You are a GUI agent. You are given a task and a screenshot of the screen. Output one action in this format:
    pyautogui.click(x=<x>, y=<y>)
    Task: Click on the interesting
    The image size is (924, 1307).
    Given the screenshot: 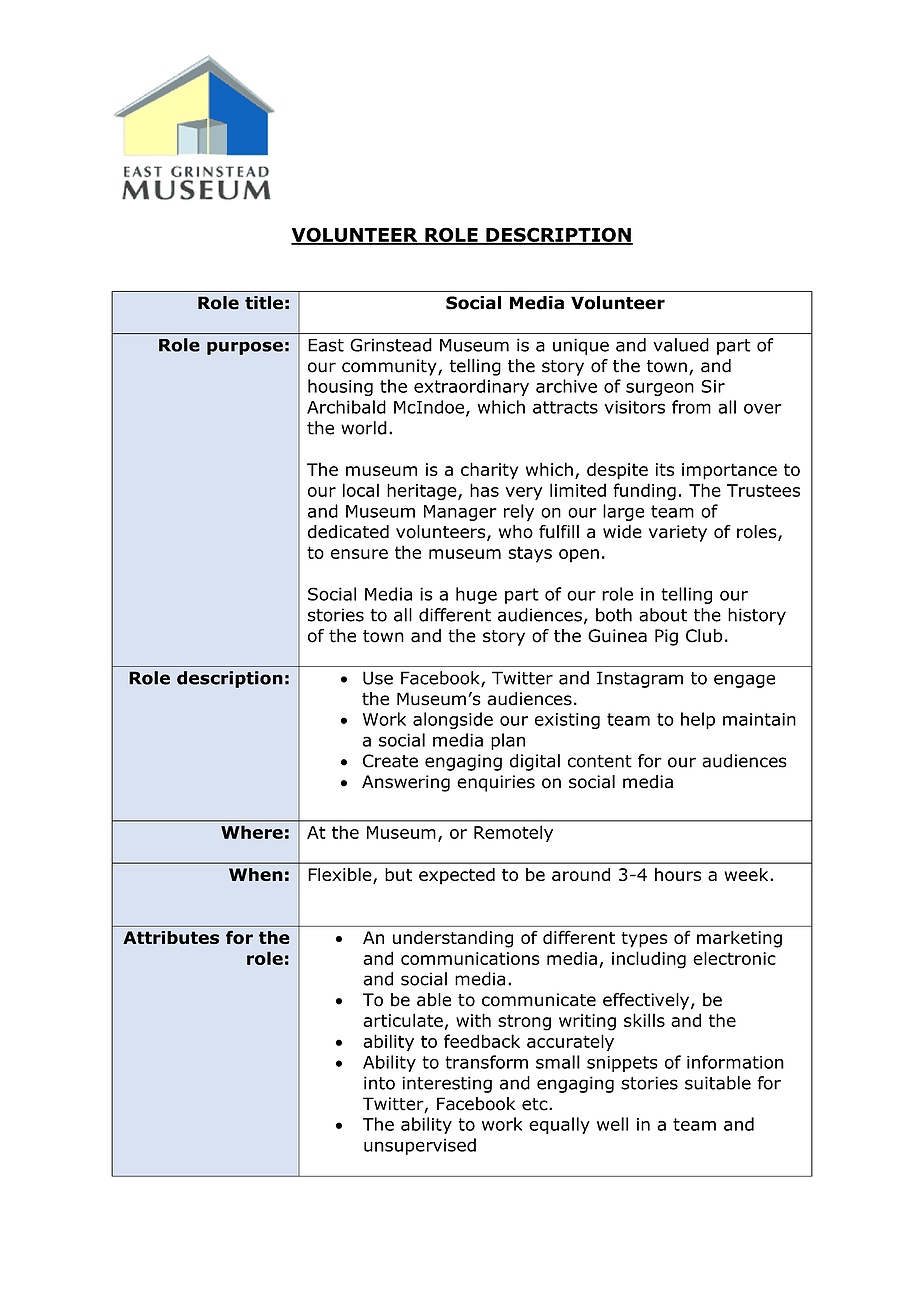 What is the action you would take?
    pyautogui.click(x=447, y=1084)
